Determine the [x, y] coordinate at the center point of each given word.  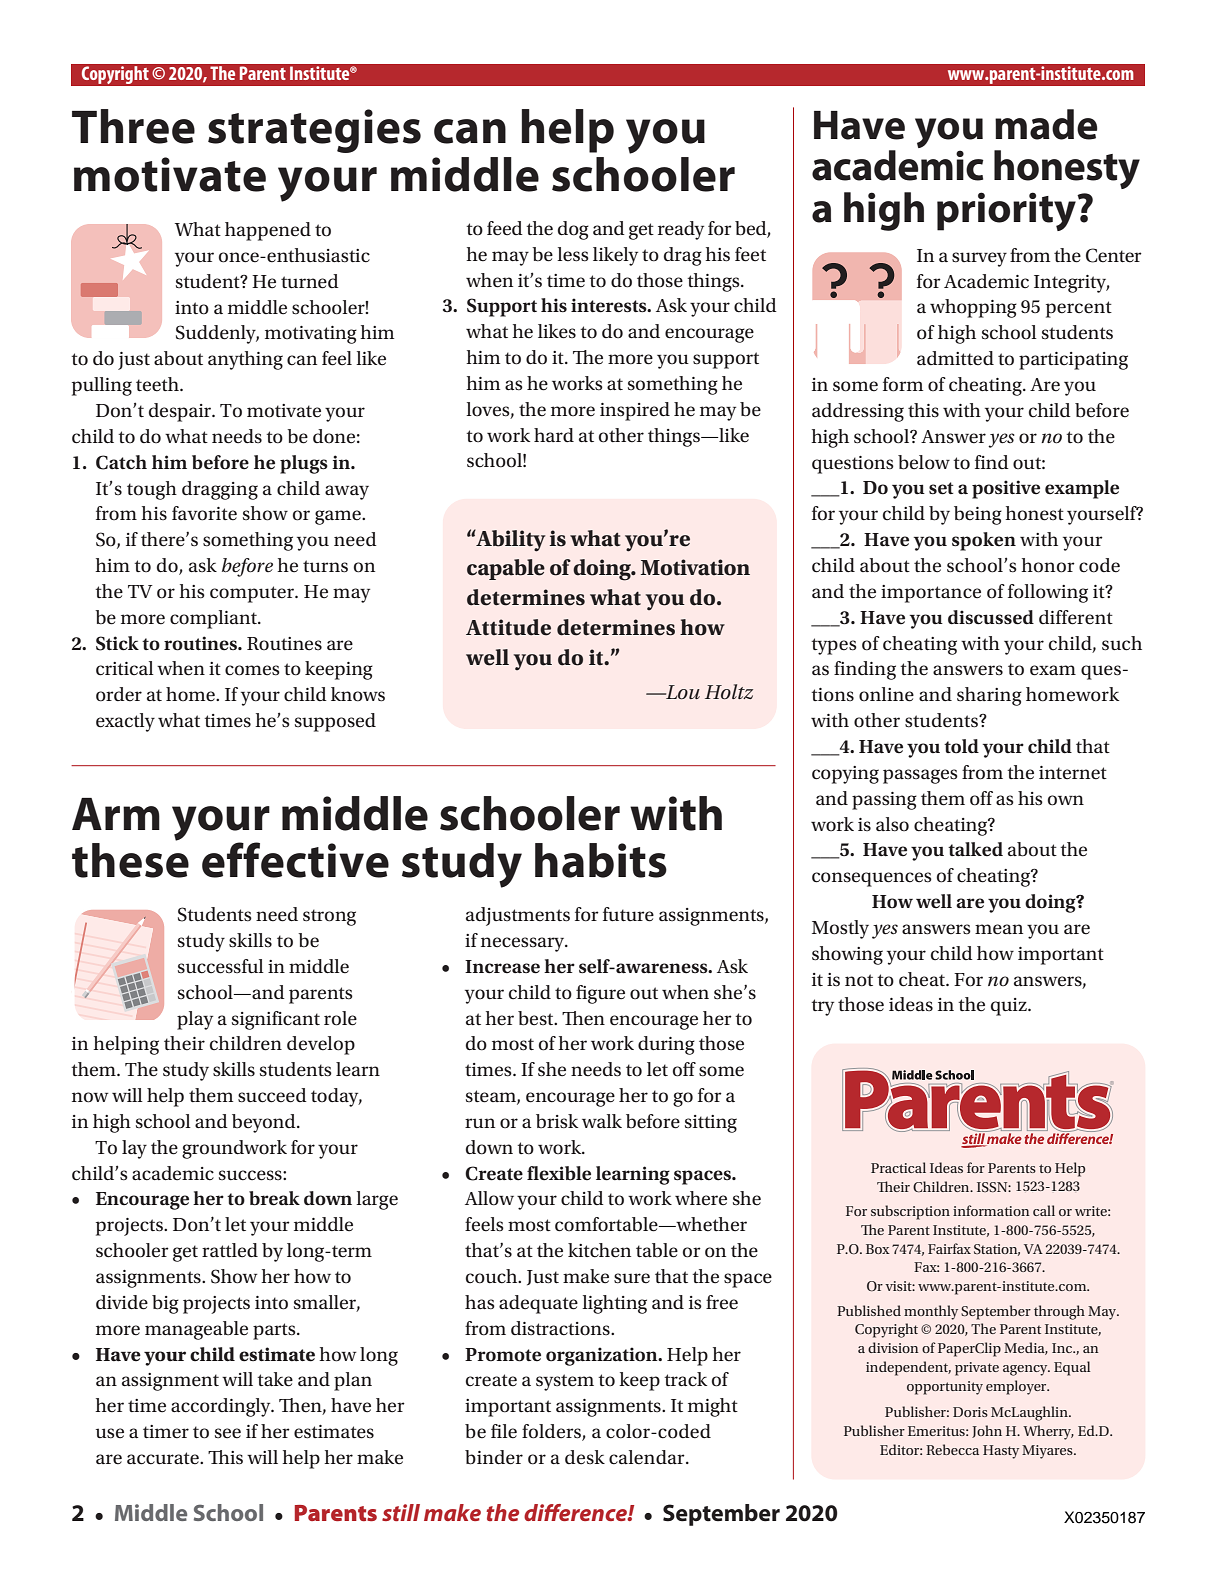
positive [1006, 489]
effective [295, 860]
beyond [265, 1123]
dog [573, 230]
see [228, 1433]
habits [601, 860]
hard [554, 435]
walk [602, 1121]
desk [585, 1457]
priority [1007, 211]
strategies [314, 131]
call [1044, 1210]
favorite [204, 513]
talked [975, 849]
